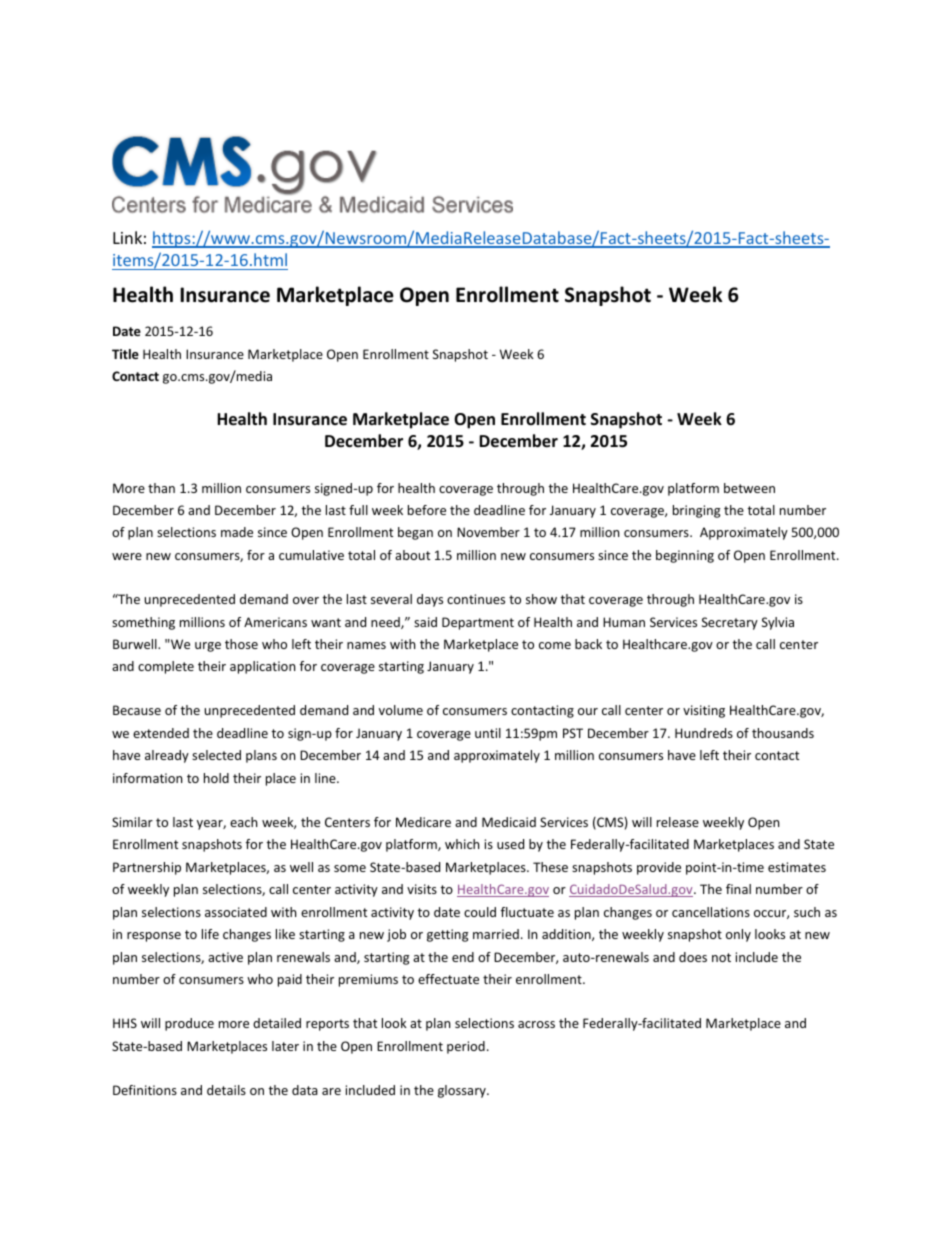 The height and width of the image is (1233, 952). Describe the element at coordinates (427, 510) in the image. I see `before` at that location.
